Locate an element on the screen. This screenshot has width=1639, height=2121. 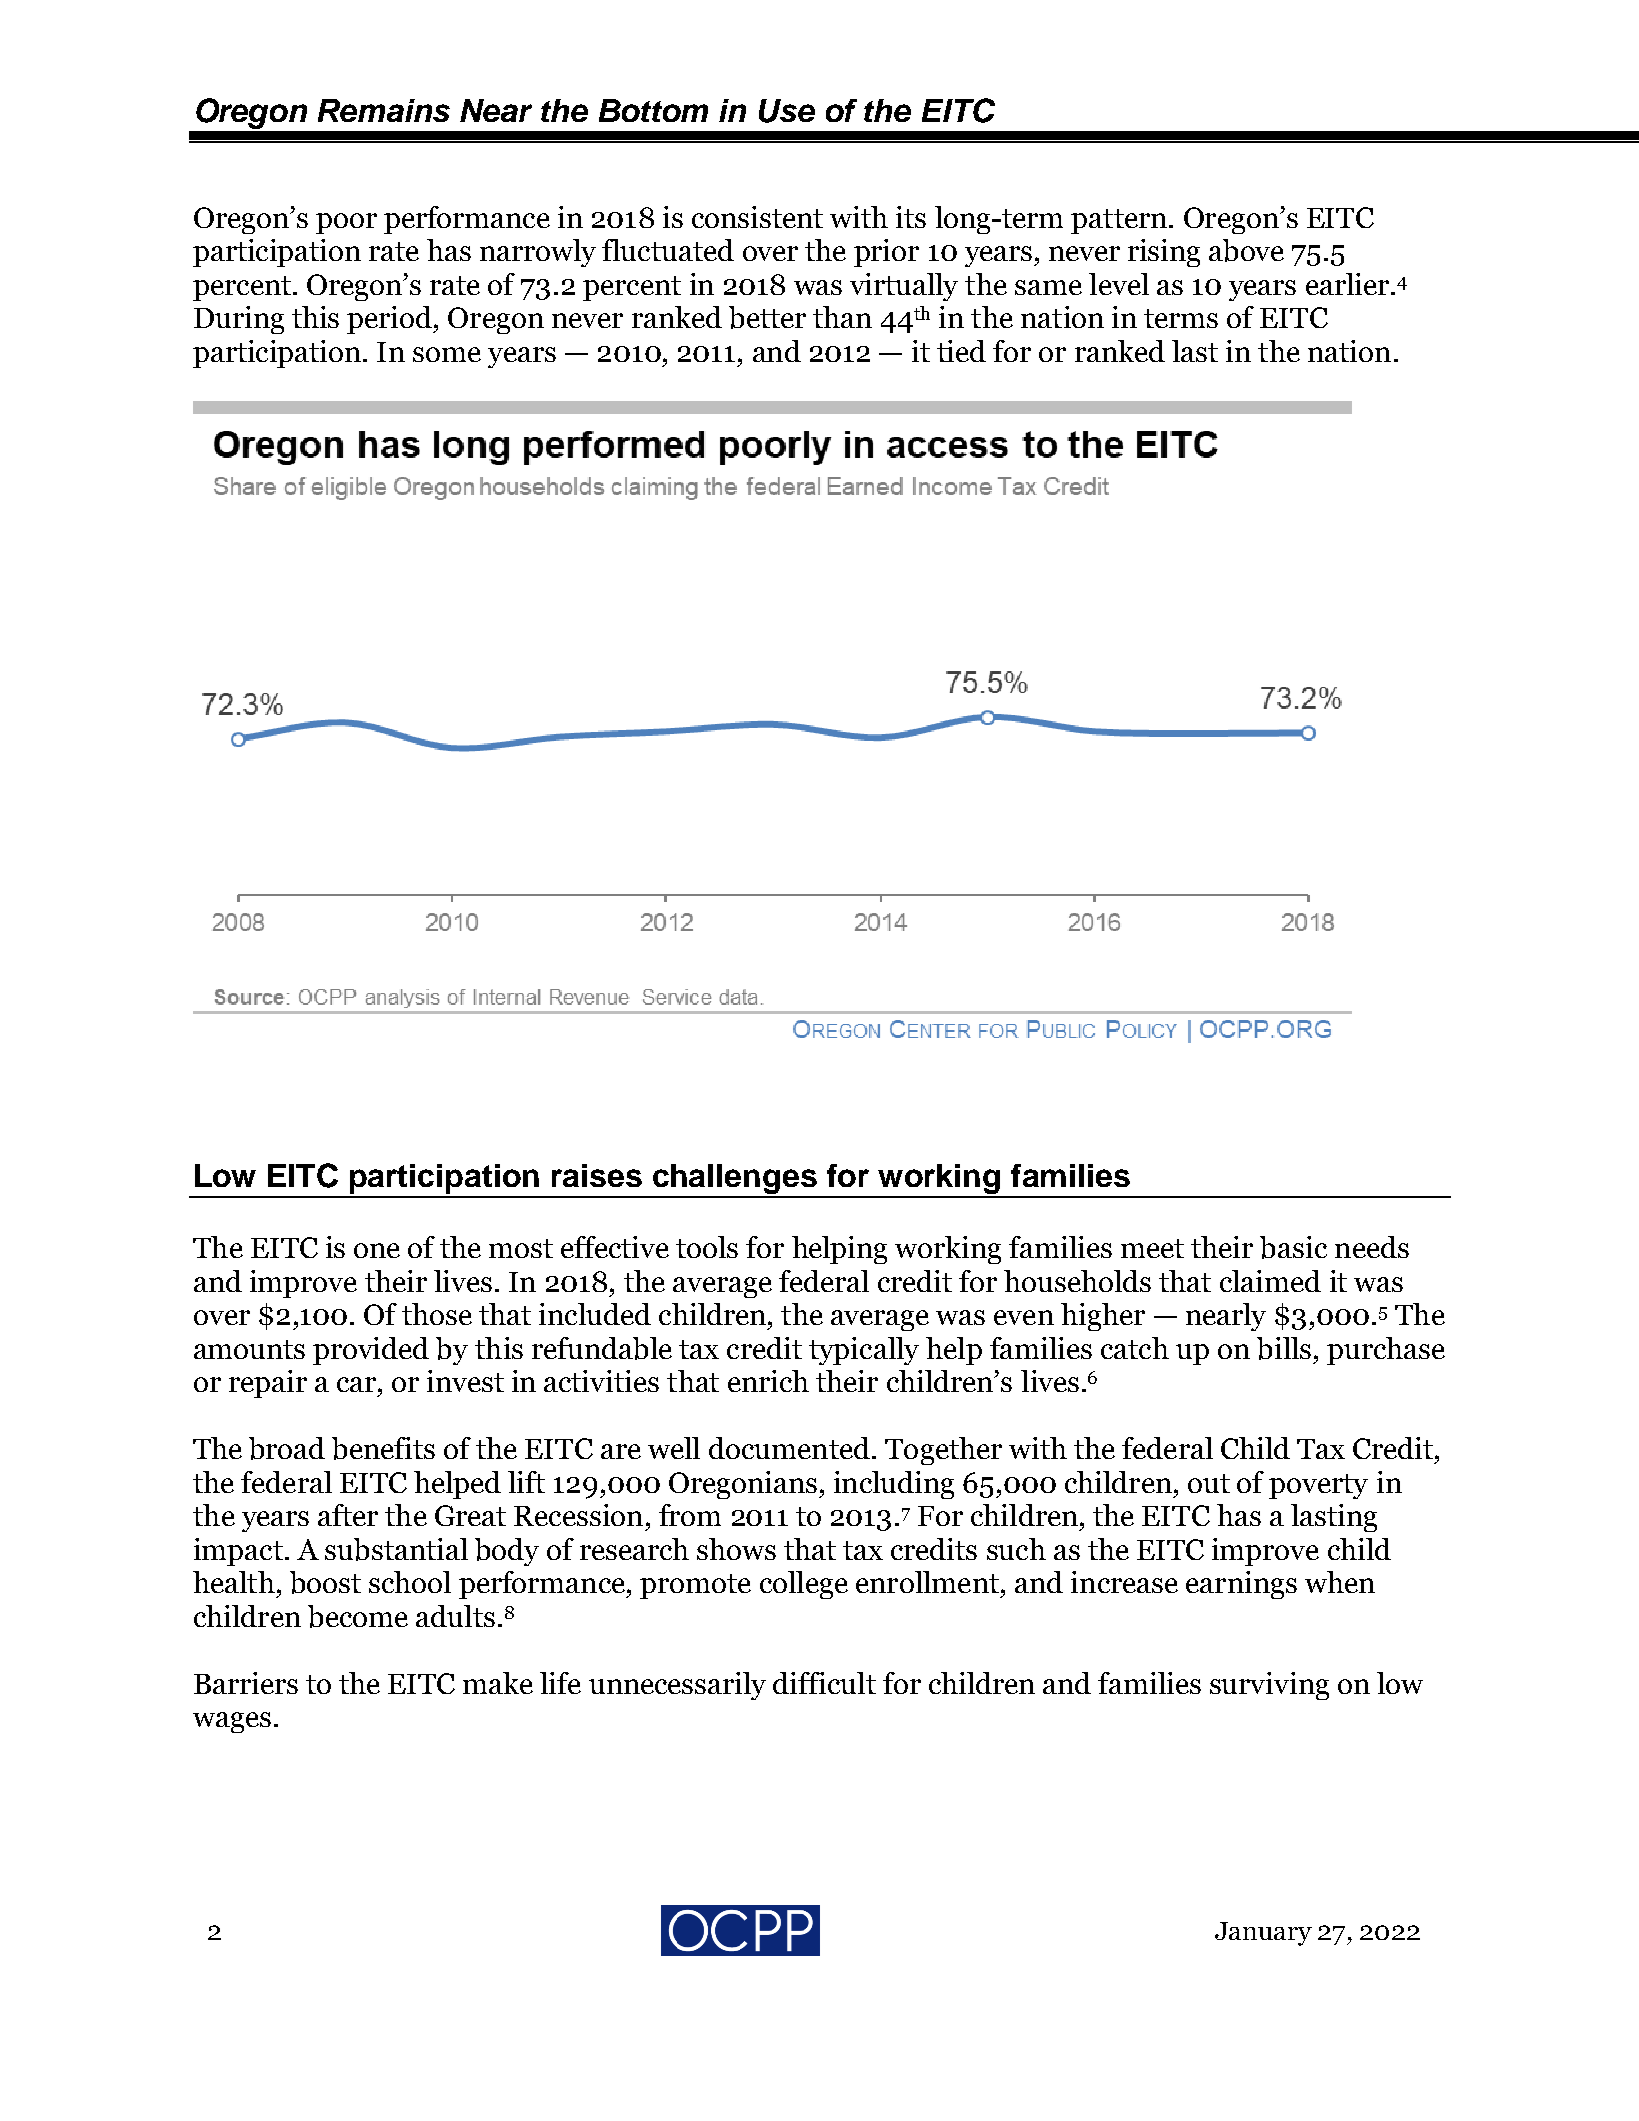
basic is located at coordinates (1293, 1247).
